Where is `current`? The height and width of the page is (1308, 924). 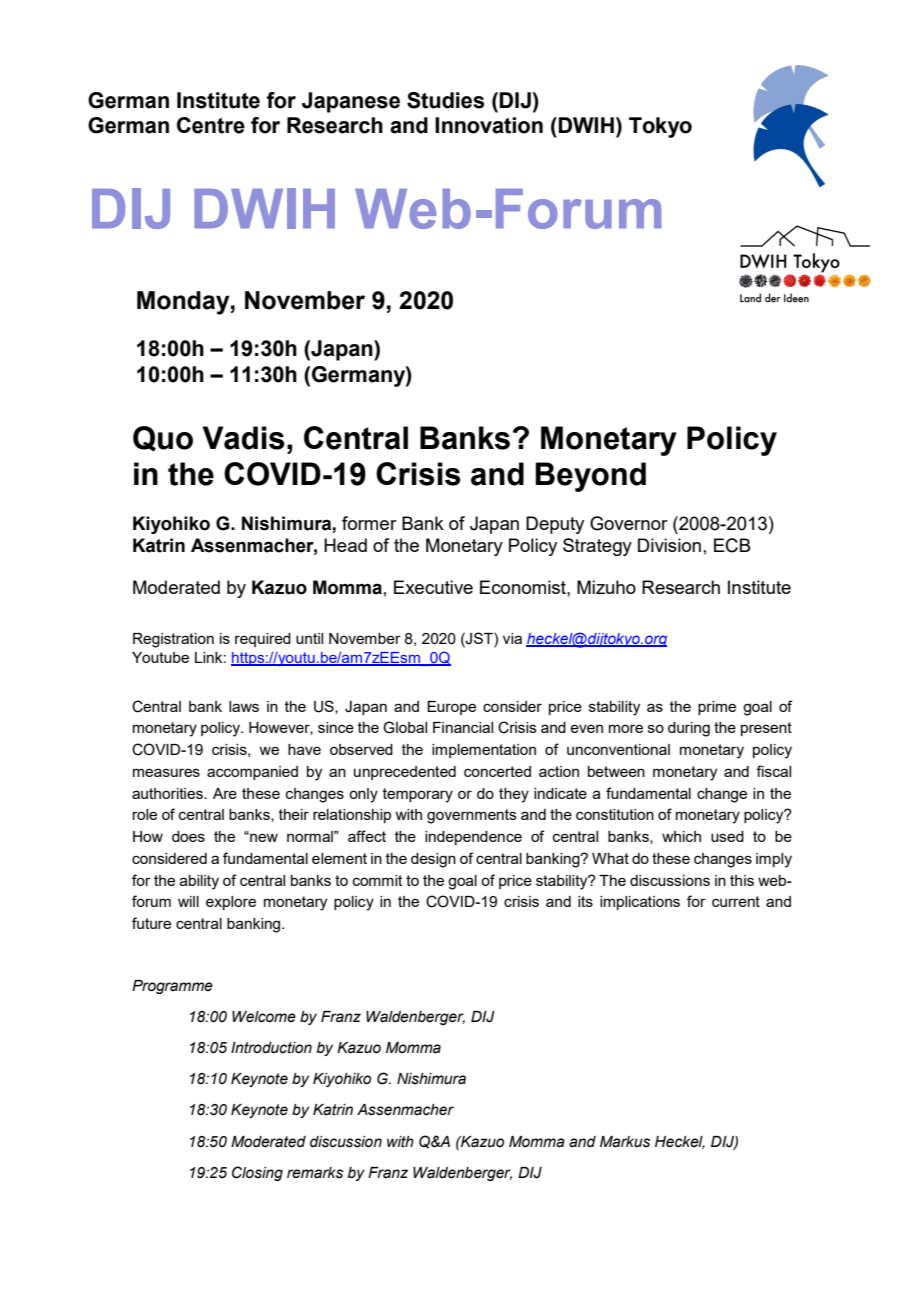 current is located at coordinates (736, 901).
